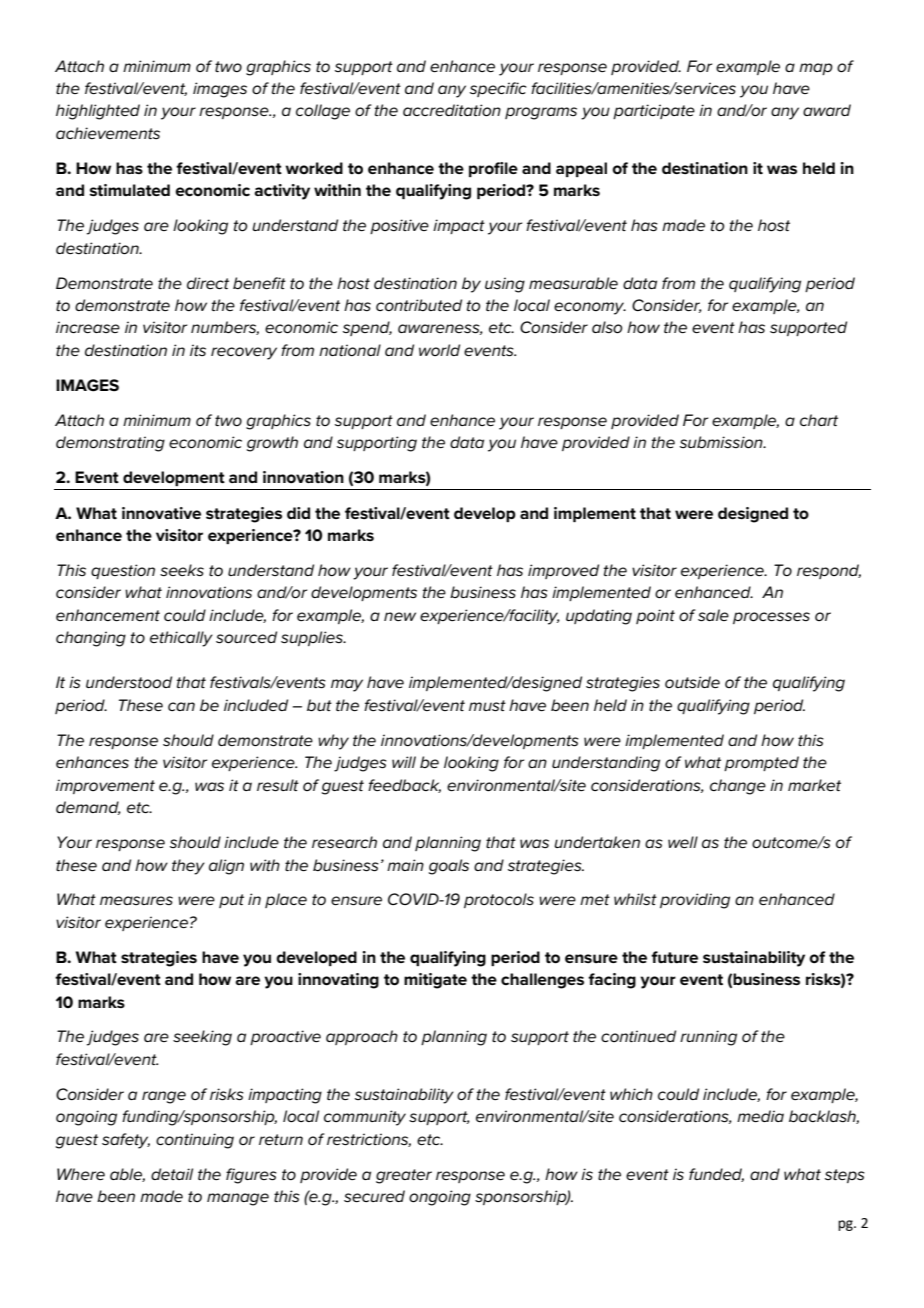 The height and width of the screenshot is (1308, 924). I want to click on prompted, so click(761, 763).
